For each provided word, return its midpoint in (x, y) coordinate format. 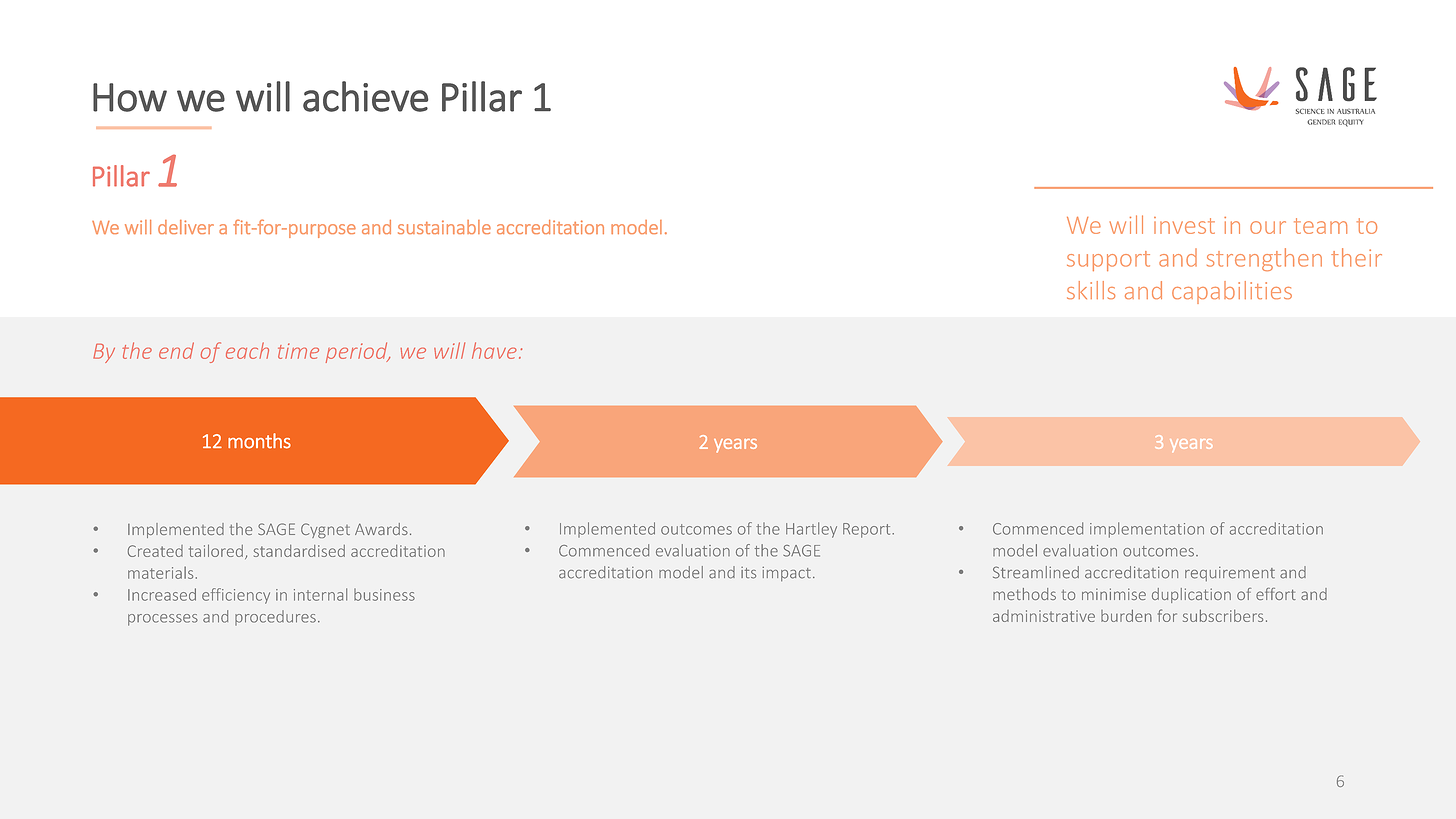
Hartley (811, 530)
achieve (365, 96)
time (298, 351)
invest (1184, 225)
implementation (1147, 530)
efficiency (236, 596)
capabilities (1232, 292)
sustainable (444, 227)
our (1268, 227)
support (1108, 261)
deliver (186, 227)
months (259, 441)
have (494, 350)
